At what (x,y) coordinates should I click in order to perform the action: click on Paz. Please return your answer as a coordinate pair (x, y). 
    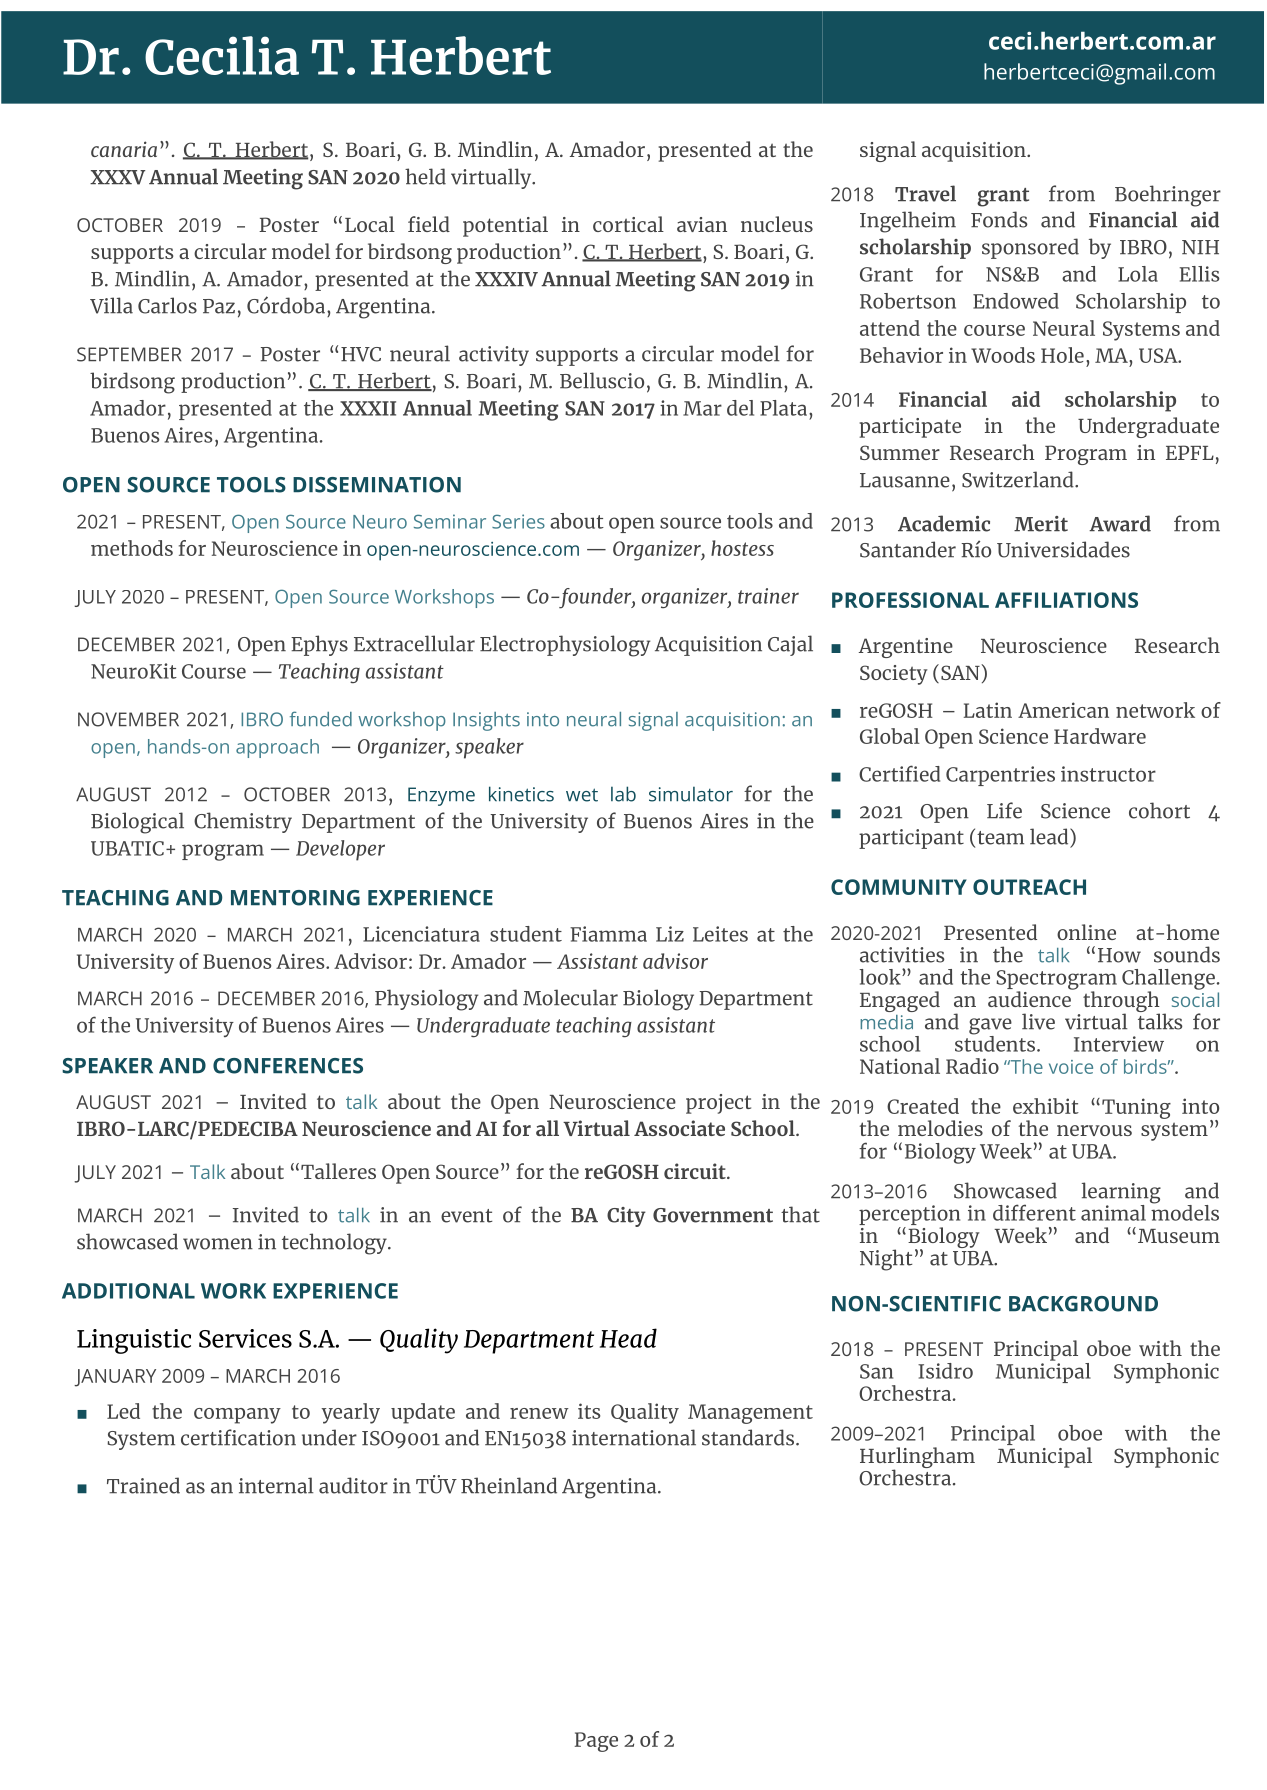
    Looking at the image, I should click on (219, 306).
